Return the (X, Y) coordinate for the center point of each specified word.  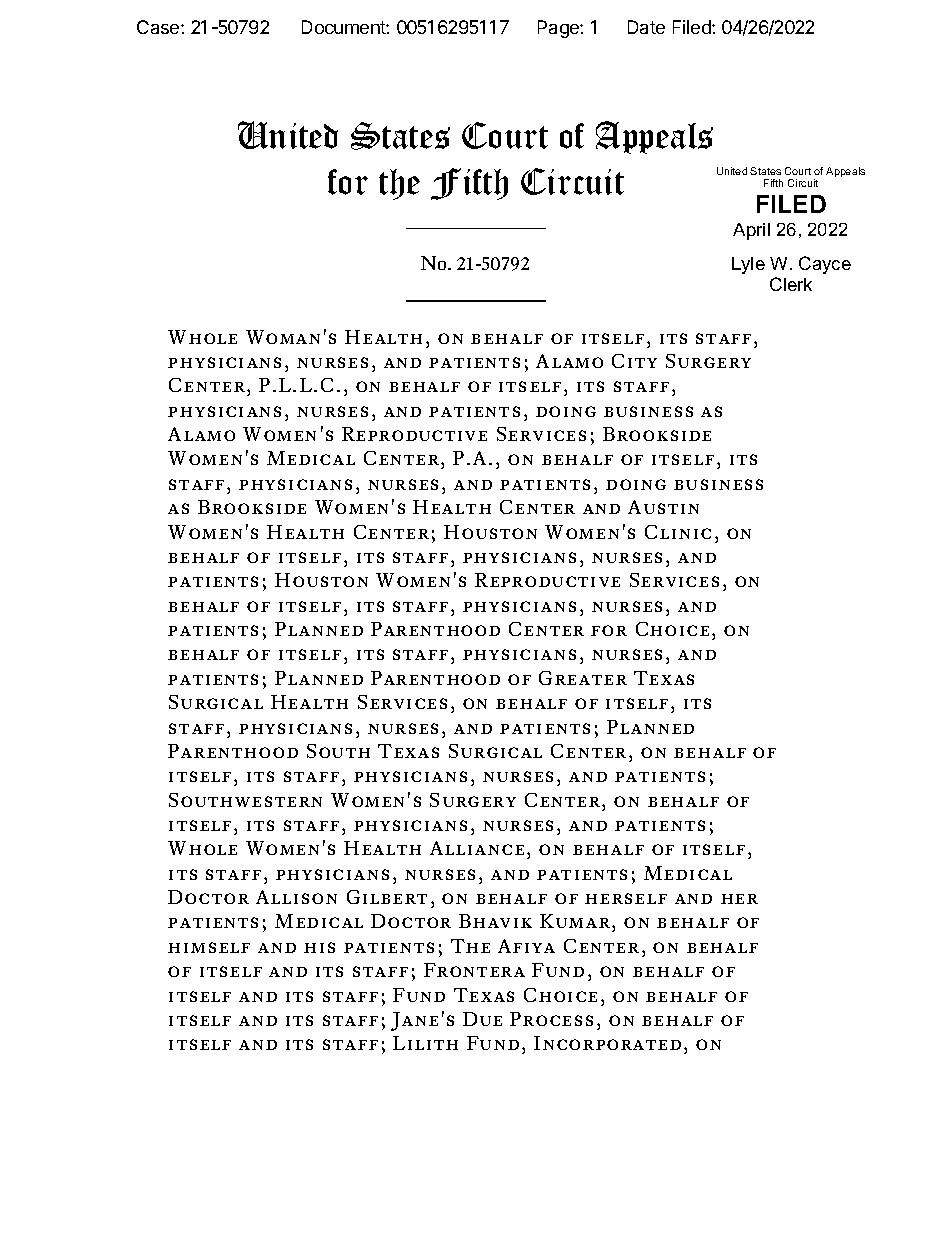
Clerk (791, 284)
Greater (583, 678)
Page (559, 29)
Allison (296, 897)
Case (159, 27)
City (634, 361)
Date (646, 27)
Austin (663, 507)
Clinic (678, 532)
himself (209, 947)
